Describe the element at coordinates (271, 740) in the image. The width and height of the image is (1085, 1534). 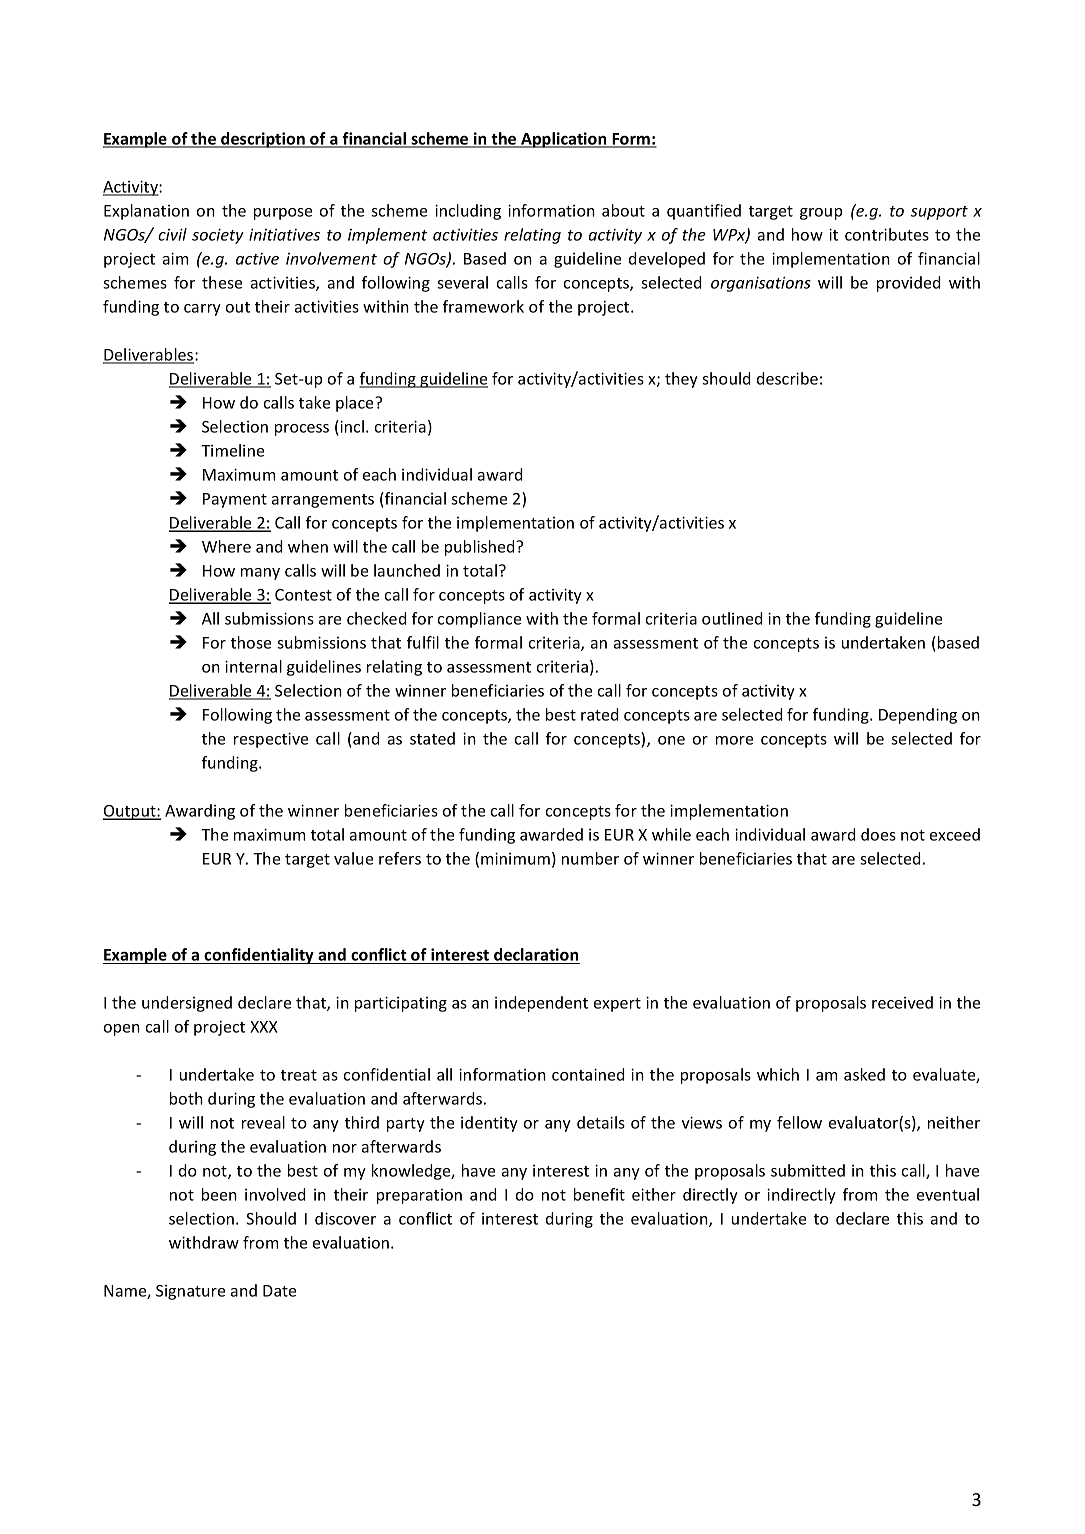
I see `respective` at that location.
